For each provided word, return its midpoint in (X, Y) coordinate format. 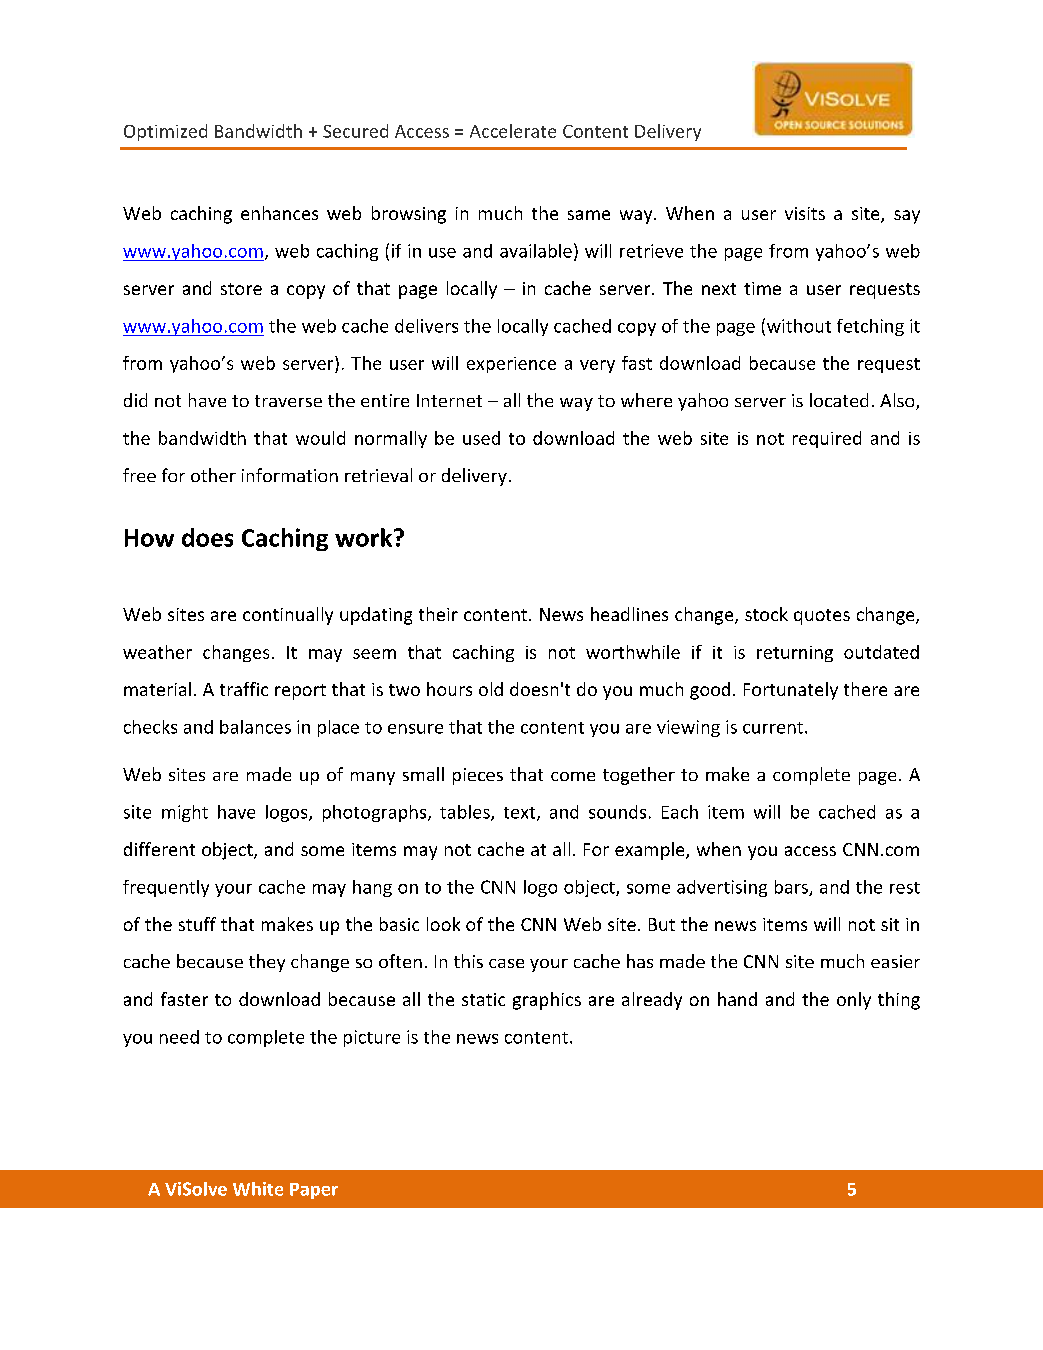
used (481, 438)
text (521, 814)
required (827, 439)
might (185, 813)
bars (792, 888)
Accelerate (513, 131)
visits (805, 213)
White (258, 1189)
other (213, 475)
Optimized (165, 132)
